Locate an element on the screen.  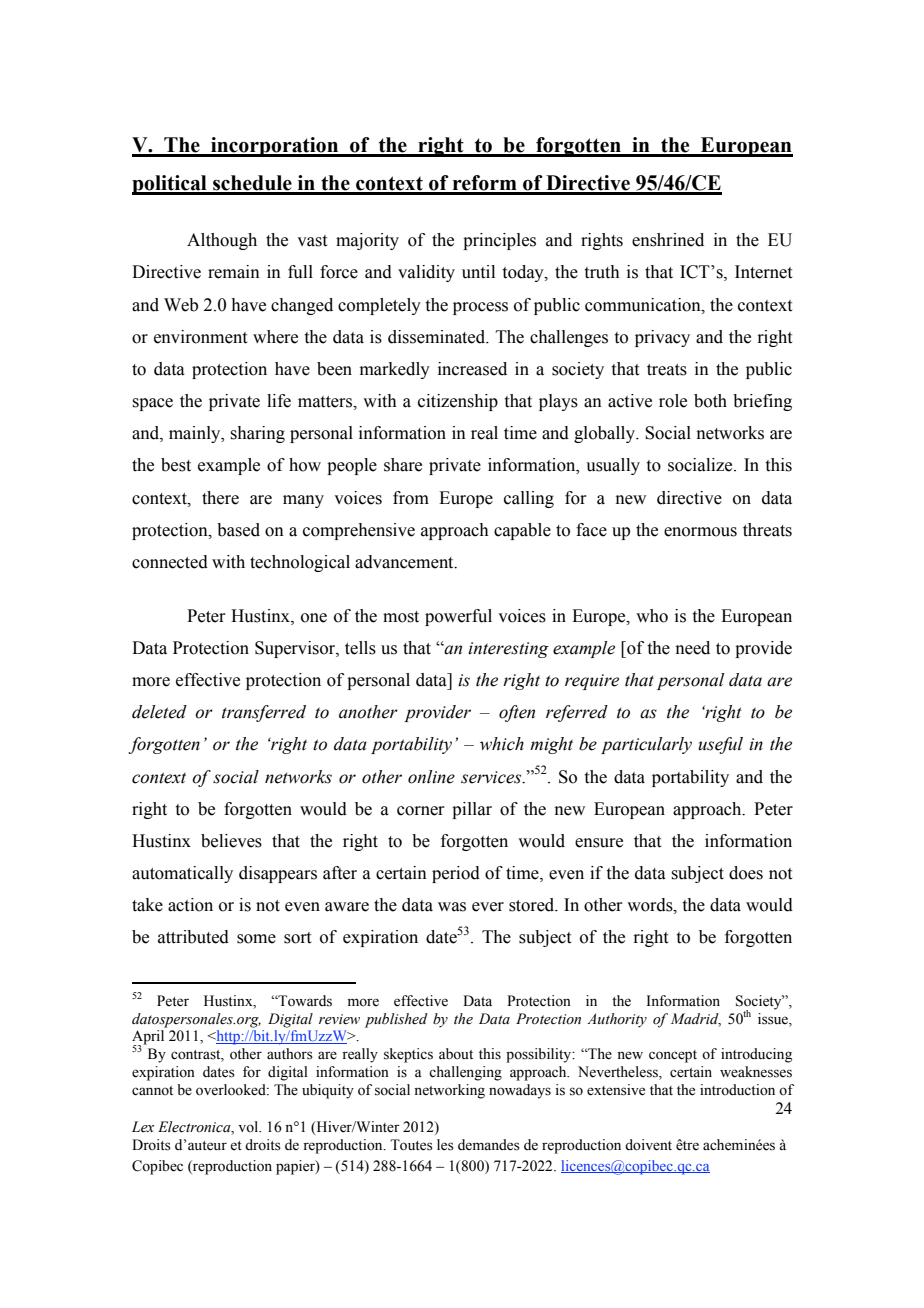
political is located at coordinates (170, 185).
